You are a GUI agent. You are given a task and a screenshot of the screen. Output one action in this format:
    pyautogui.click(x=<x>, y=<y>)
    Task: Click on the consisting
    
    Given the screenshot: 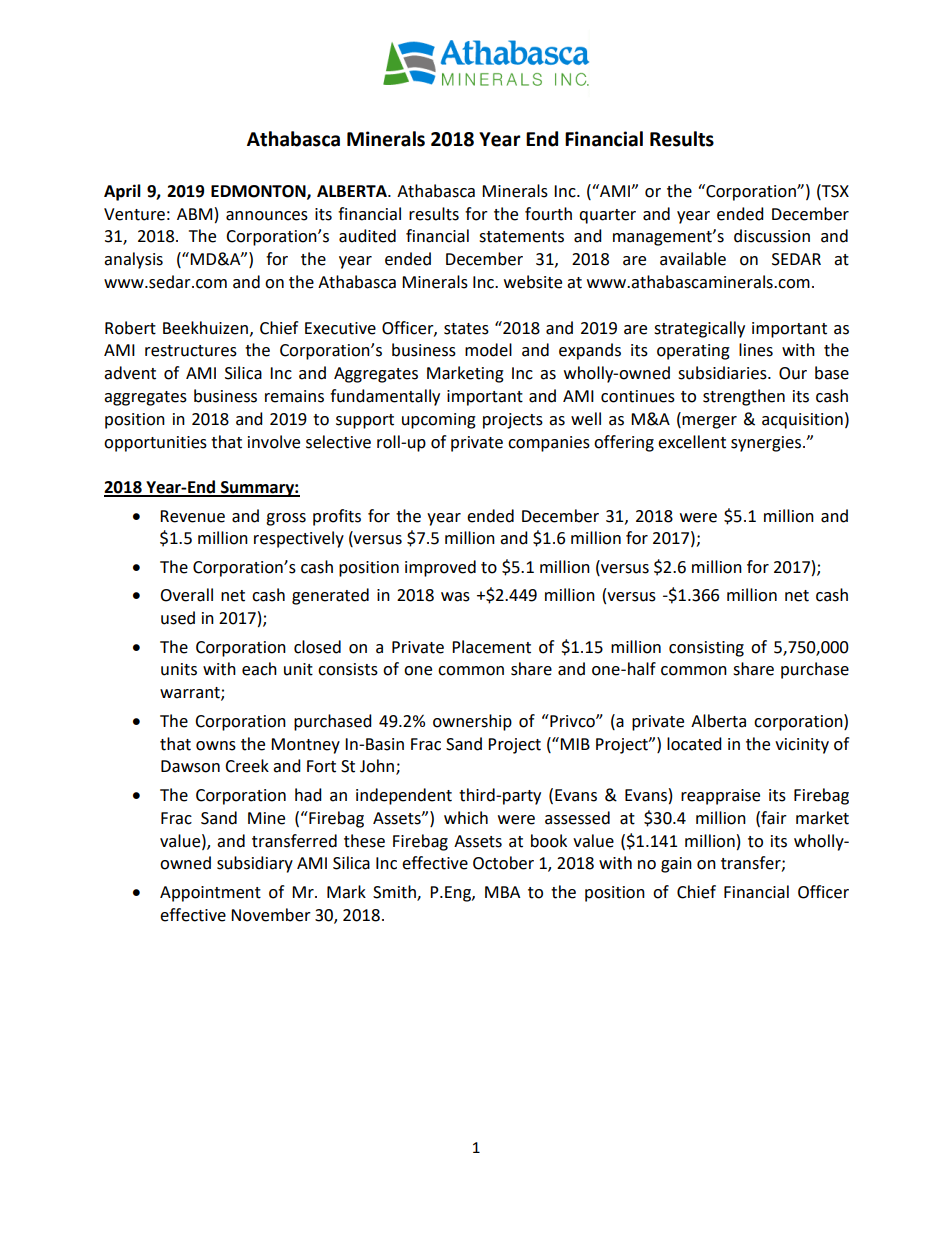 What is the action you would take?
    pyautogui.click(x=706, y=649)
